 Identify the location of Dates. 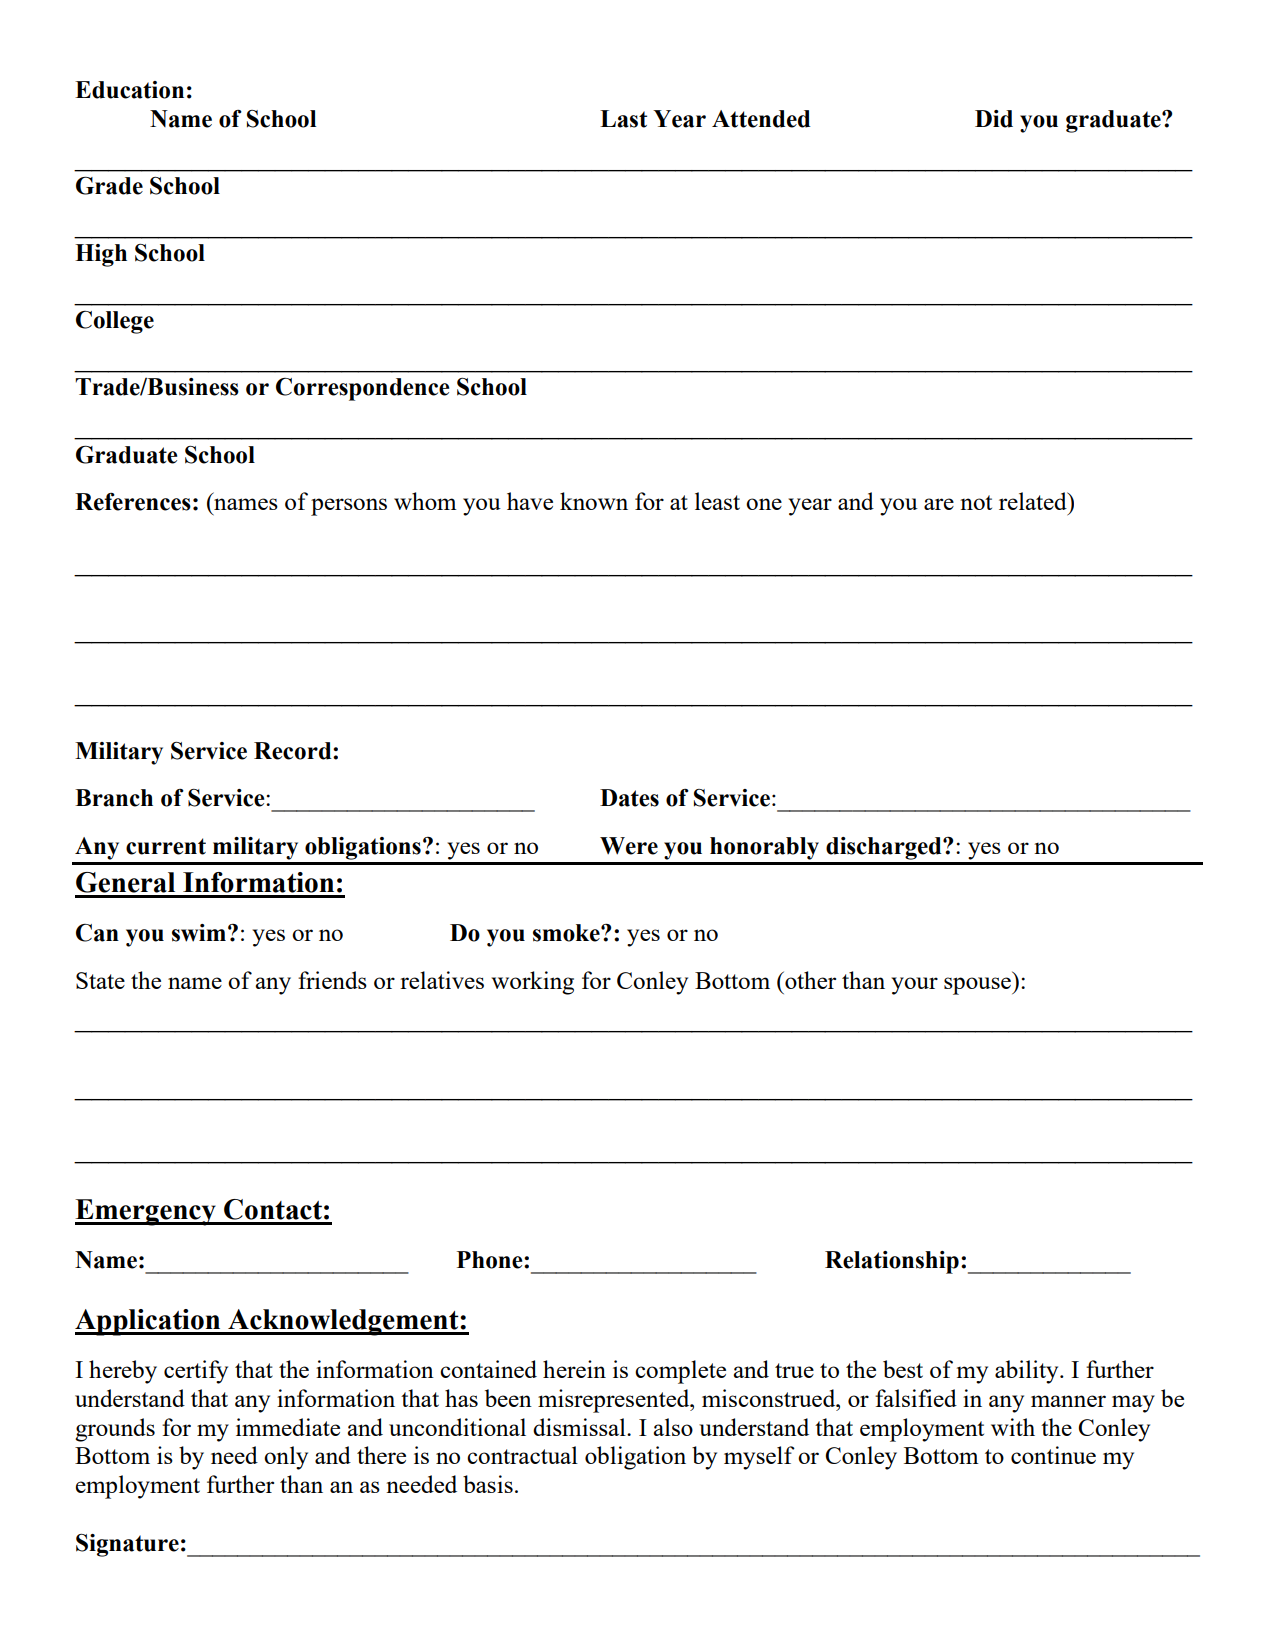
(629, 798).
